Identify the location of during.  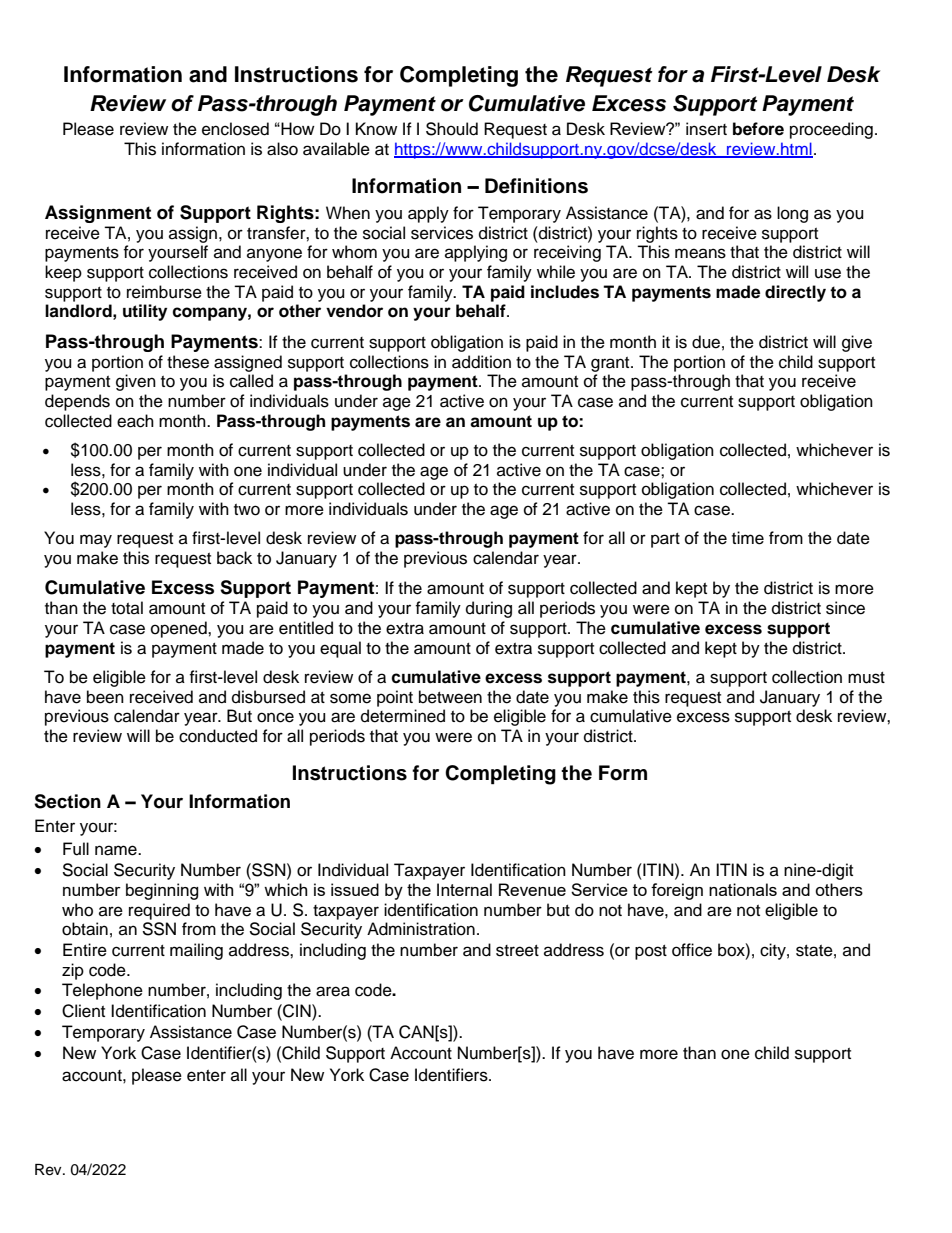
(489, 609).
